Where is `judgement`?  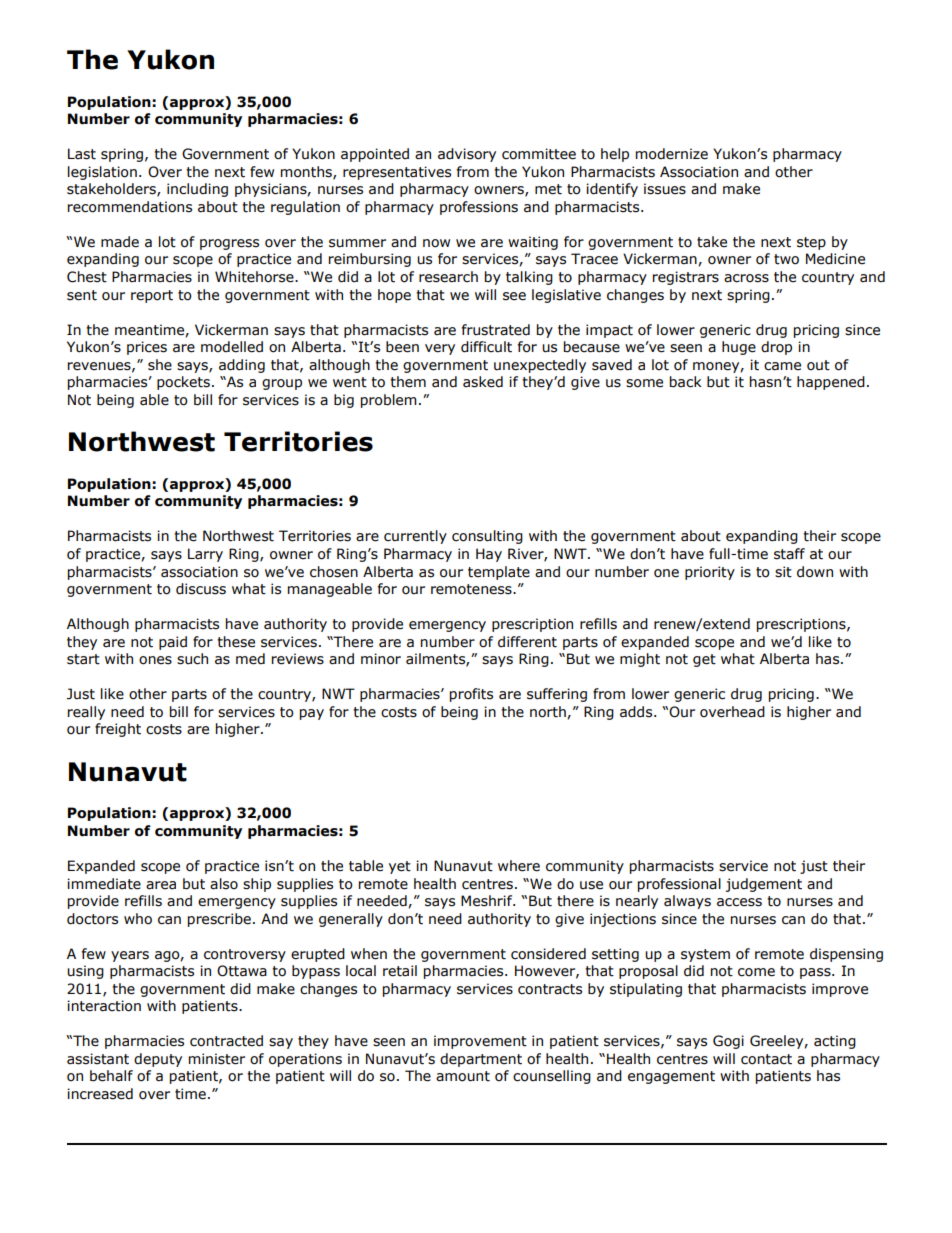 judgement is located at coordinates (764, 885).
